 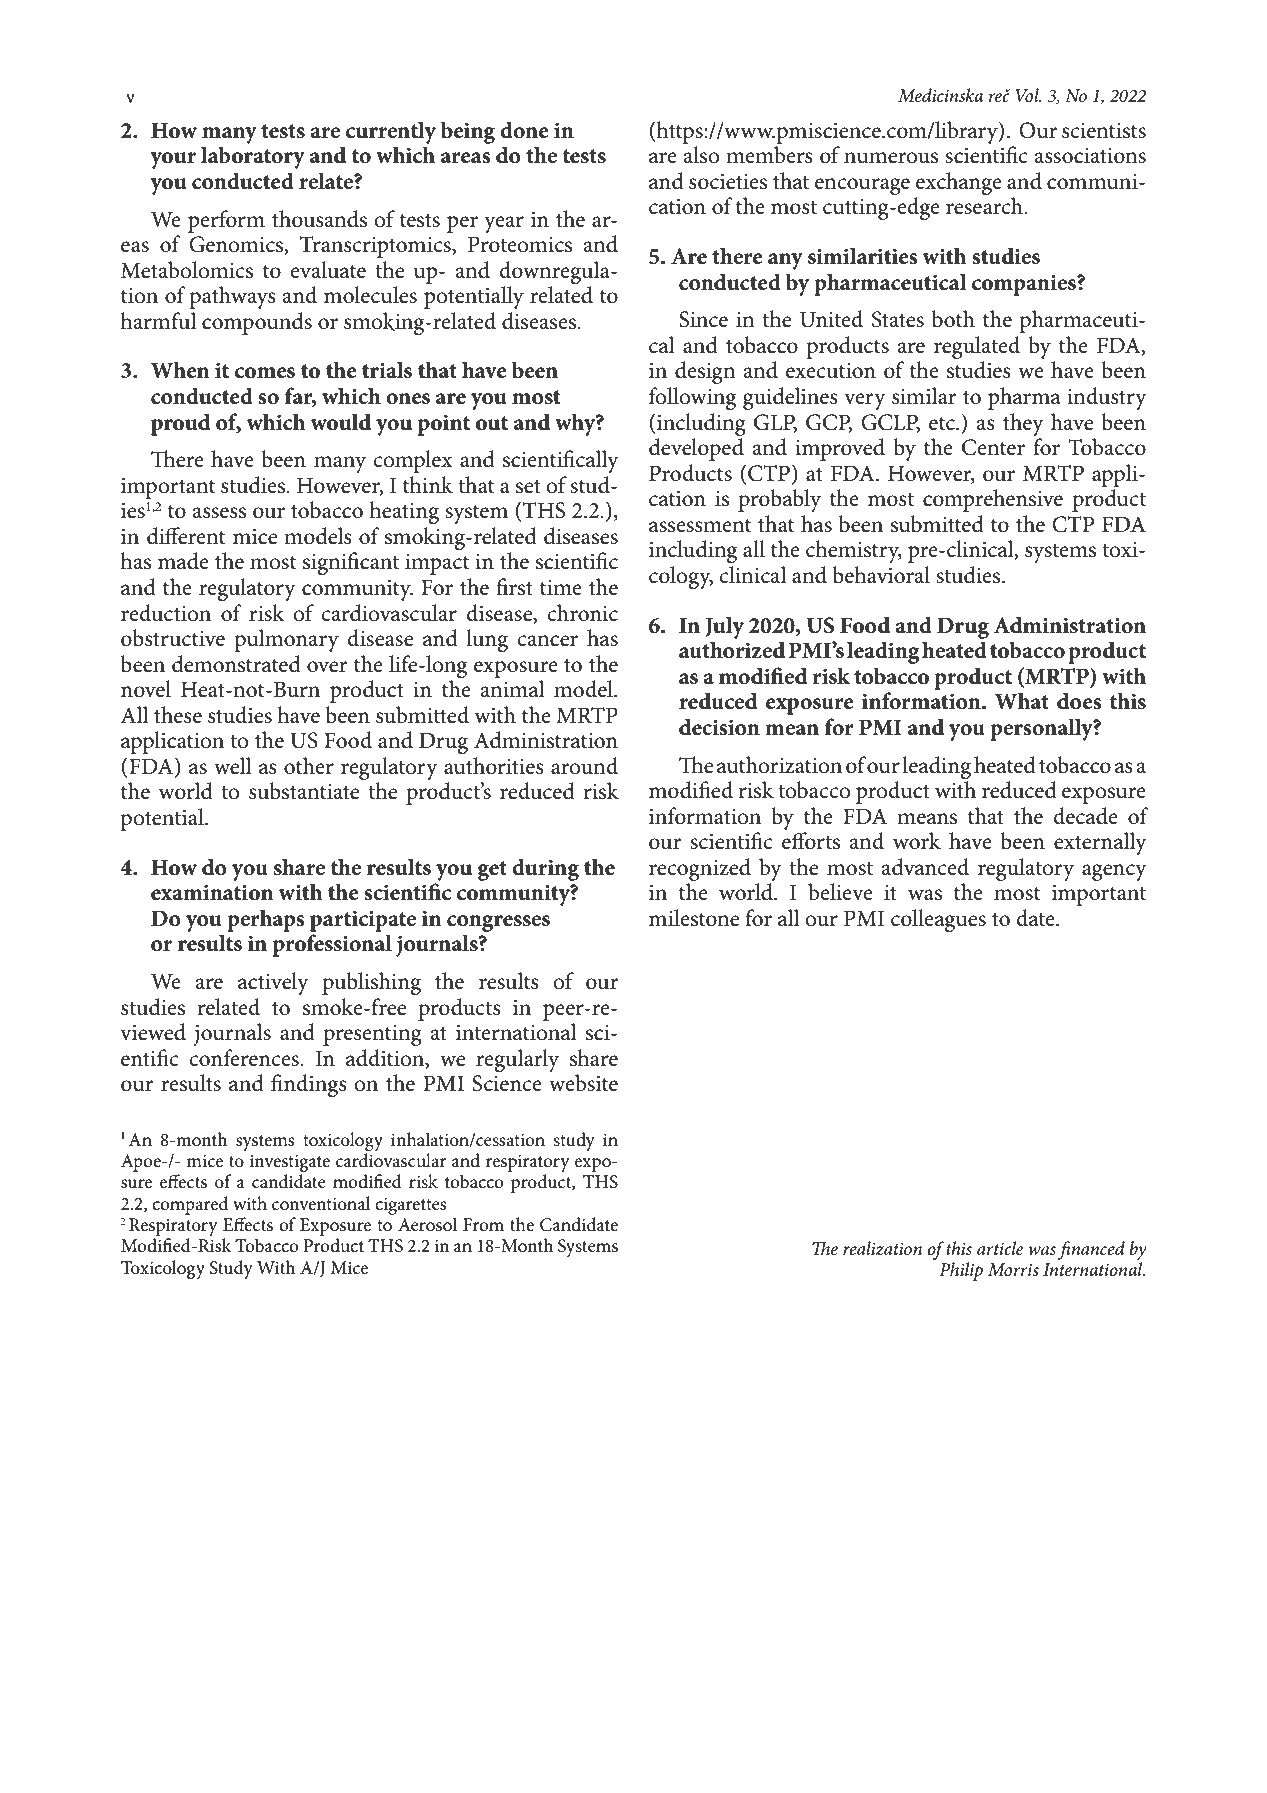 What do you see at coordinates (253, 157) in the screenshot?
I see `laboratory` at bounding box center [253, 157].
